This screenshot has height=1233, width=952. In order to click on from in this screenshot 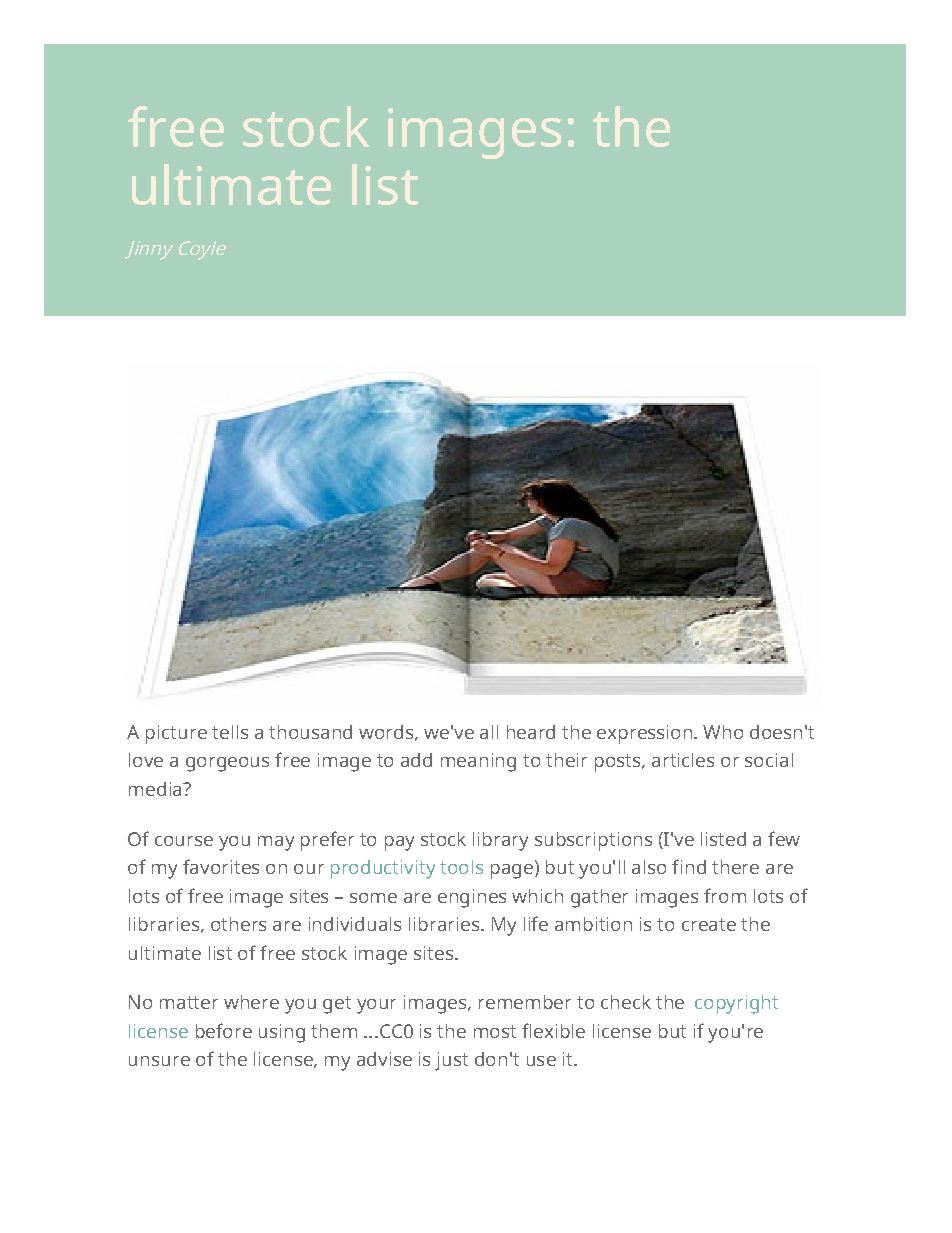, I will do `click(725, 895)`.
